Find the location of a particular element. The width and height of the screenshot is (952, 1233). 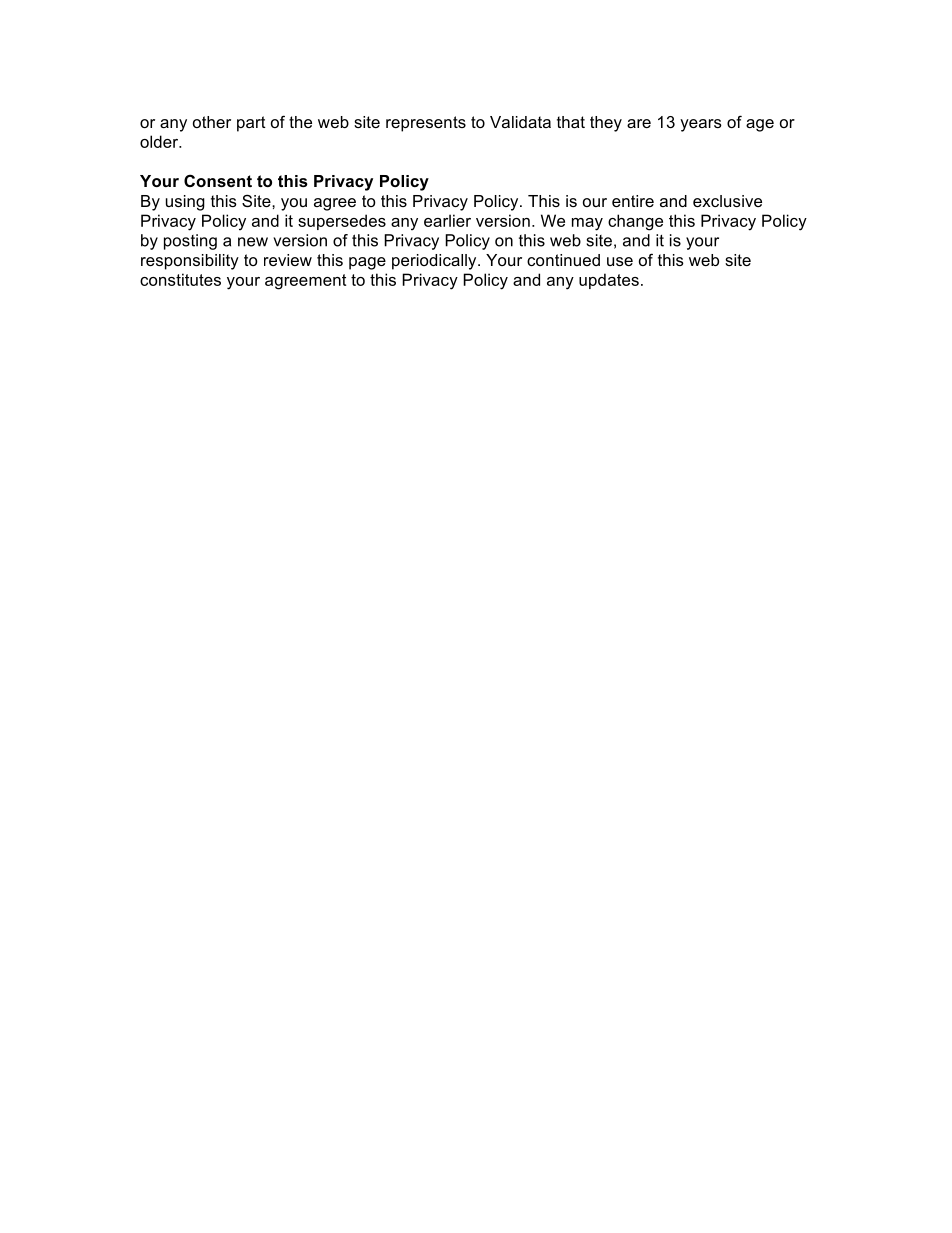

using is located at coordinates (185, 203).
